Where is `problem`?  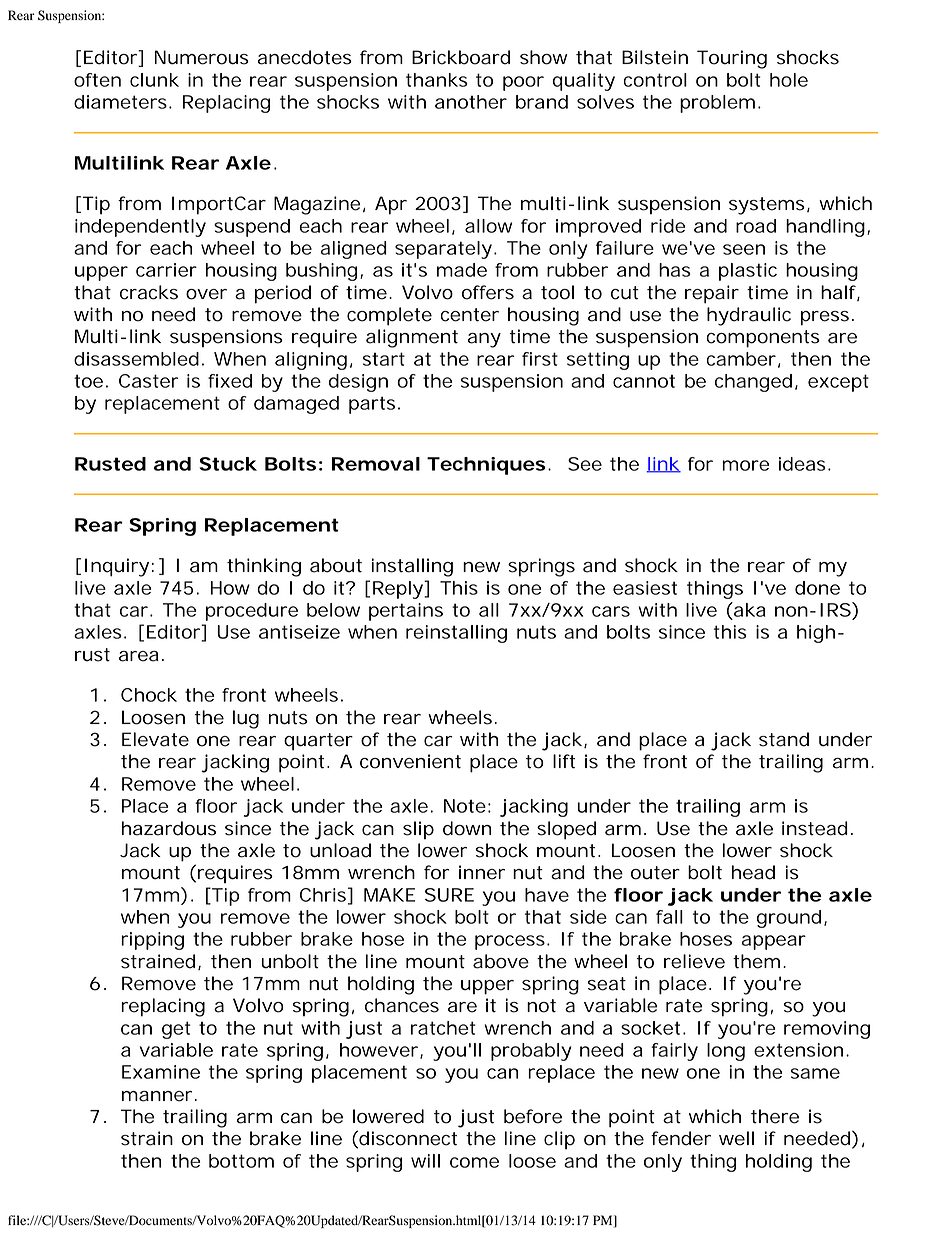
problem is located at coordinates (717, 104).
